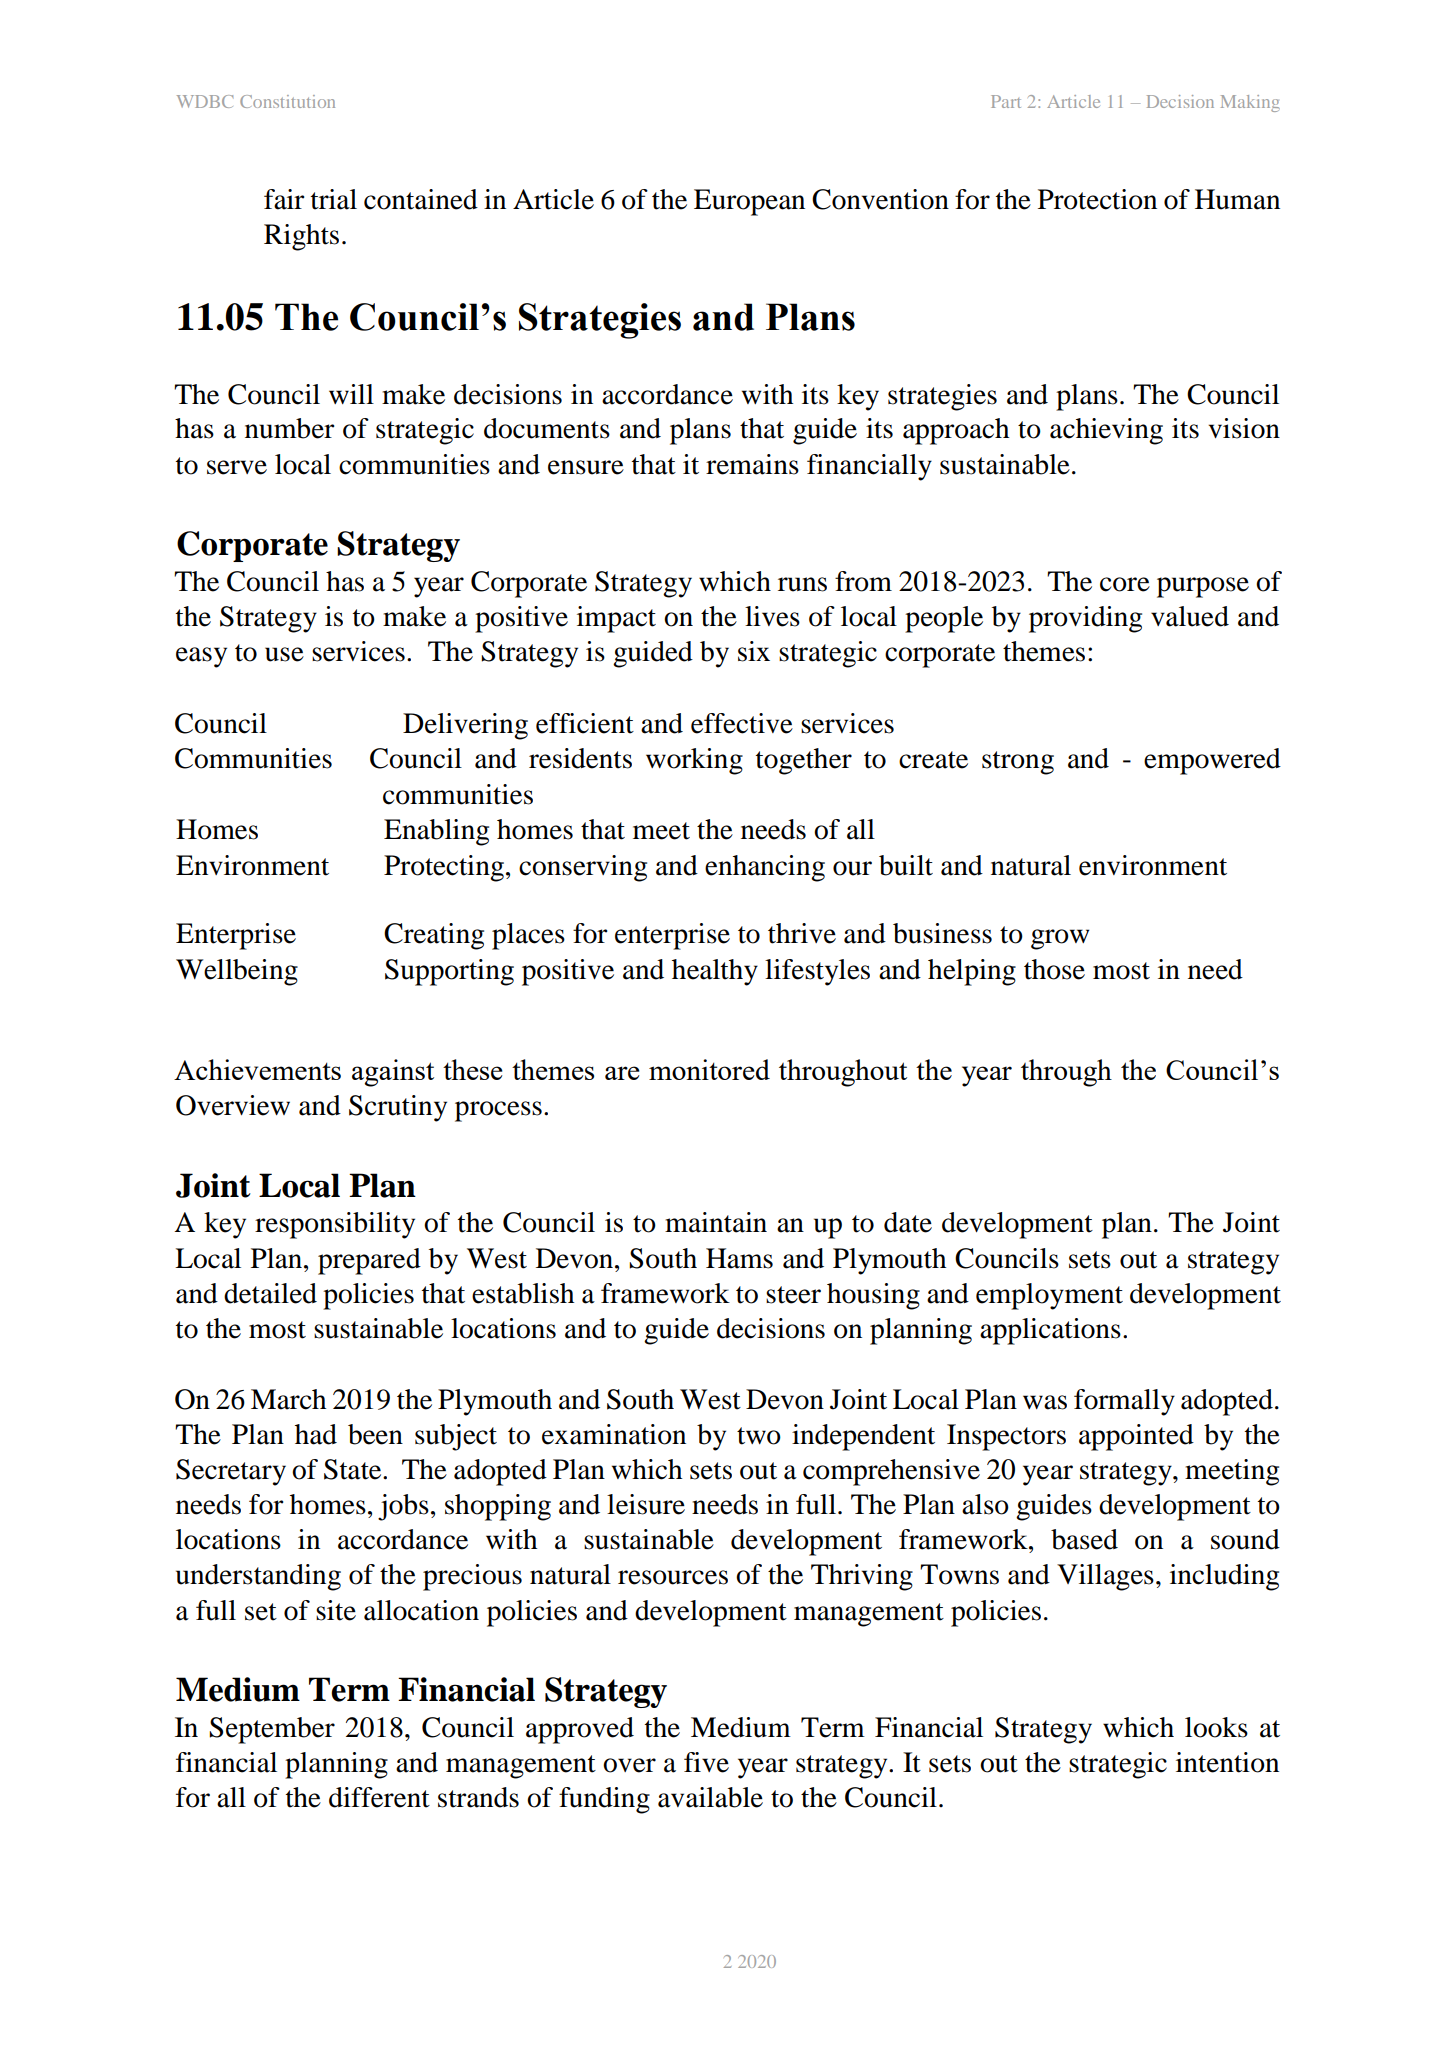  I want to click on five, so click(706, 1762).
